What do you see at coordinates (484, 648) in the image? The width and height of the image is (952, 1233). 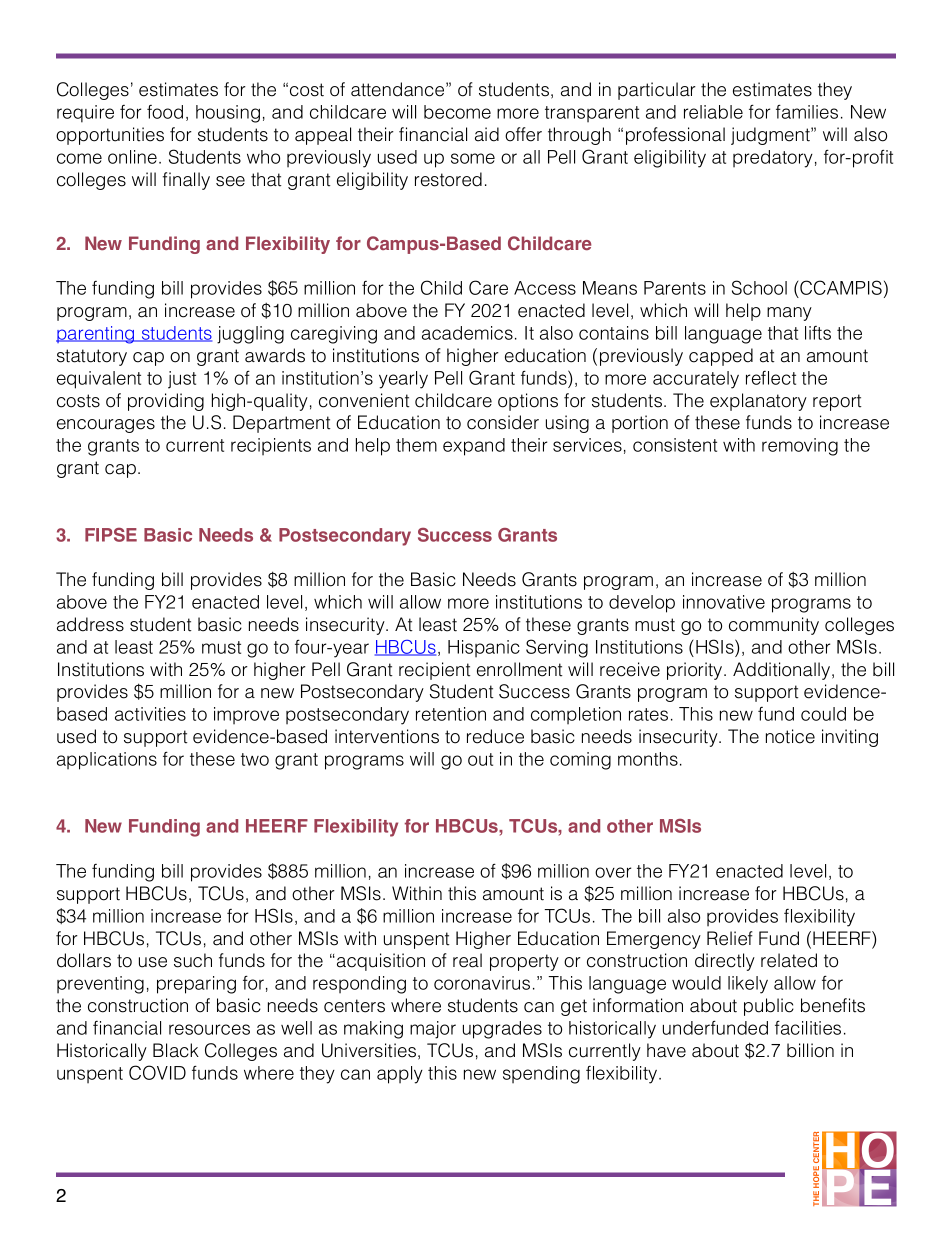 I see `Hispanic` at bounding box center [484, 648].
